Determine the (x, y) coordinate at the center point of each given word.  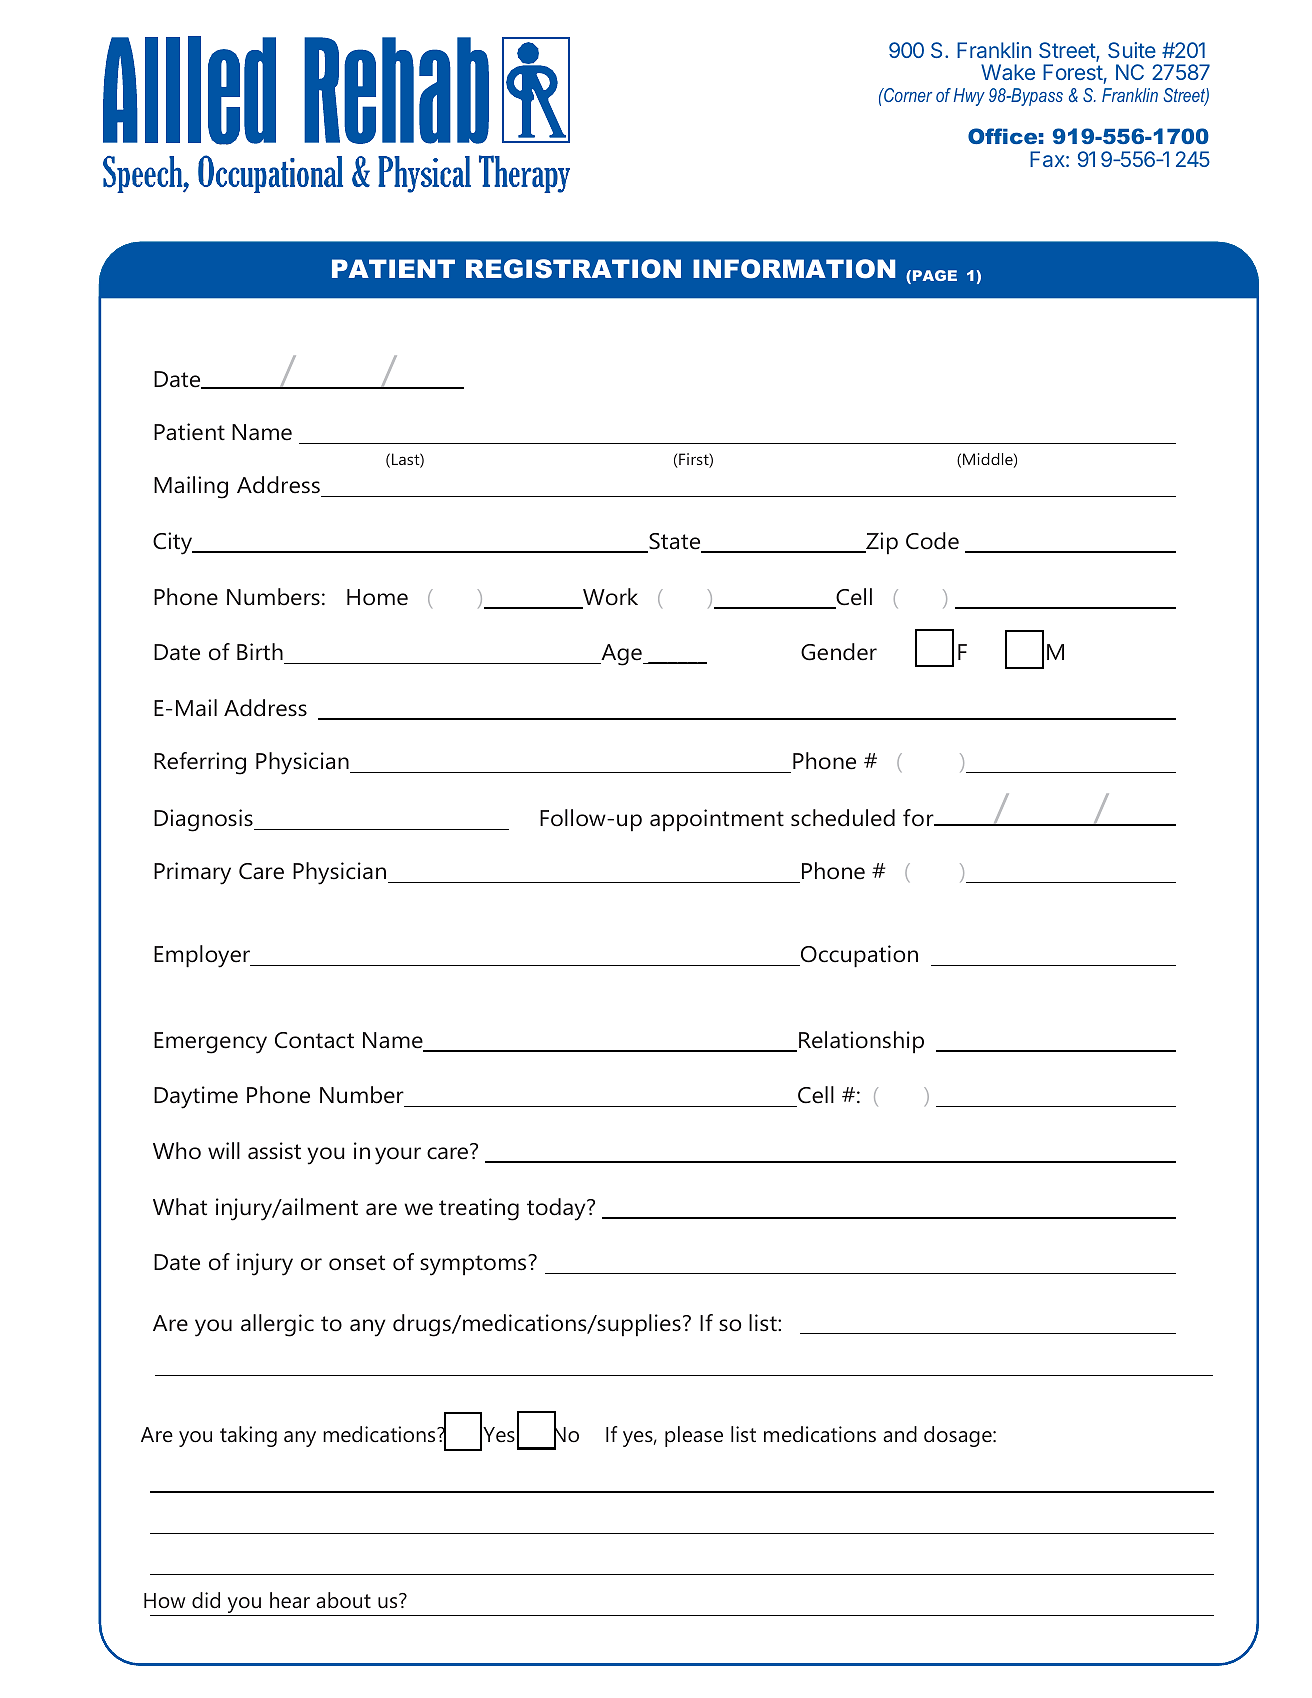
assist (274, 1151)
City (174, 543)
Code (932, 541)
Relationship (861, 1042)
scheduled (843, 818)
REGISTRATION (573, 269)
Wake (1008, 72)
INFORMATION (794, 269)
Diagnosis (204, 820)
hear (290, 1600)
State (675, 542)
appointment (717, 820)
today (557, 1209)
